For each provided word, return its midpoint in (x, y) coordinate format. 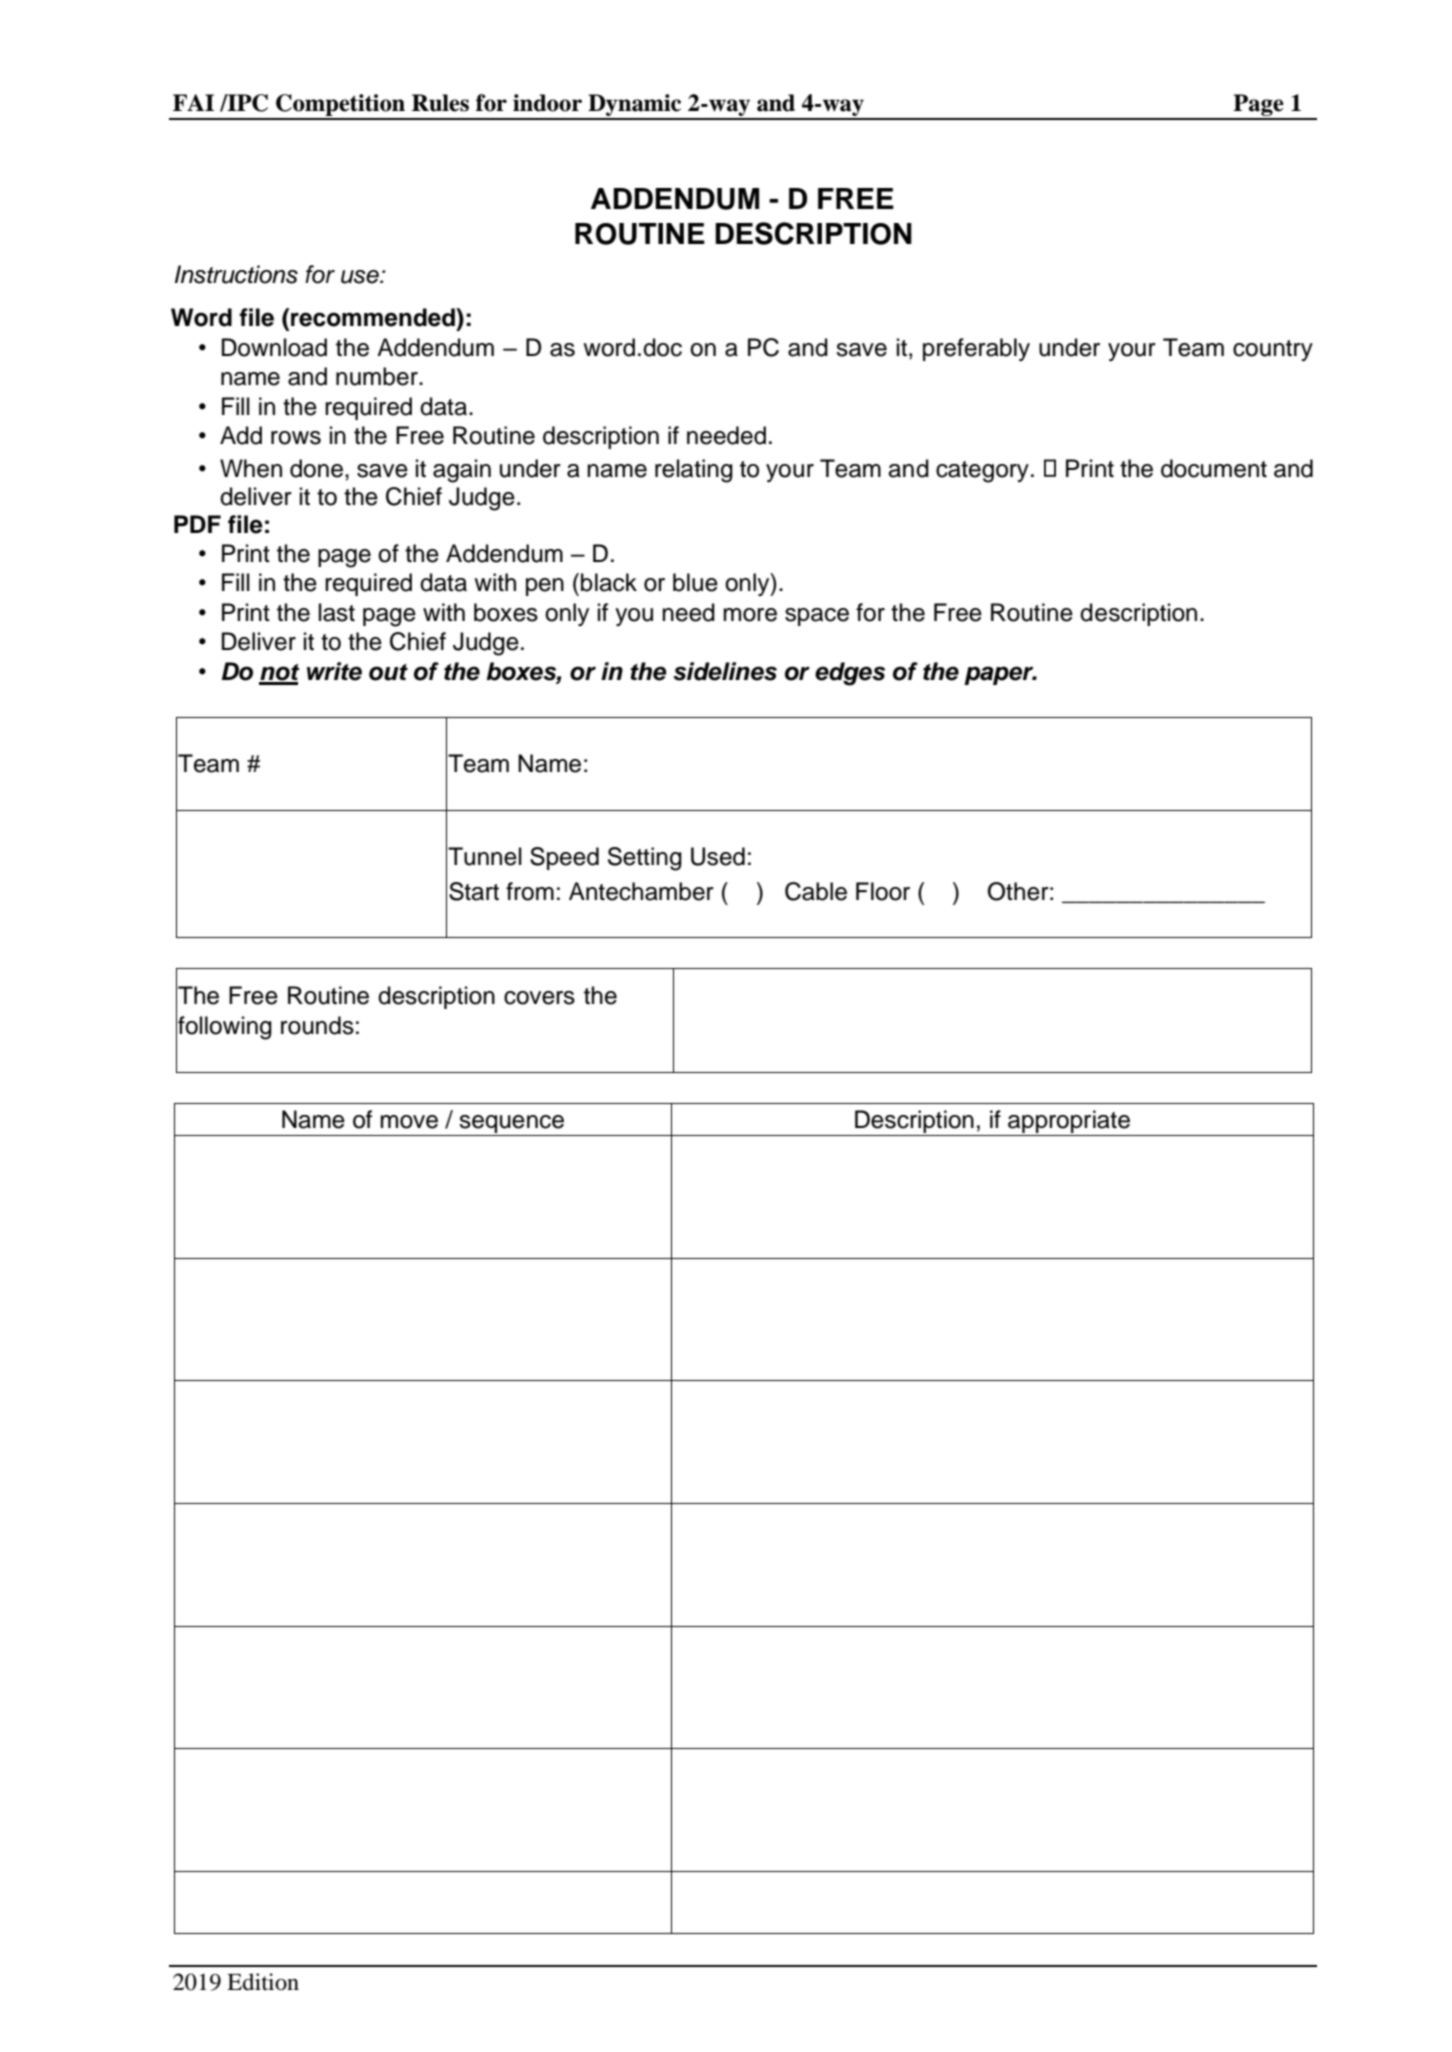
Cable (816, 891)
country (1273, 350)
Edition (263, 1982)
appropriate (1069, 1121)
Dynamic (635, 106)
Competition (340, 106)
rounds (317, 1025)
